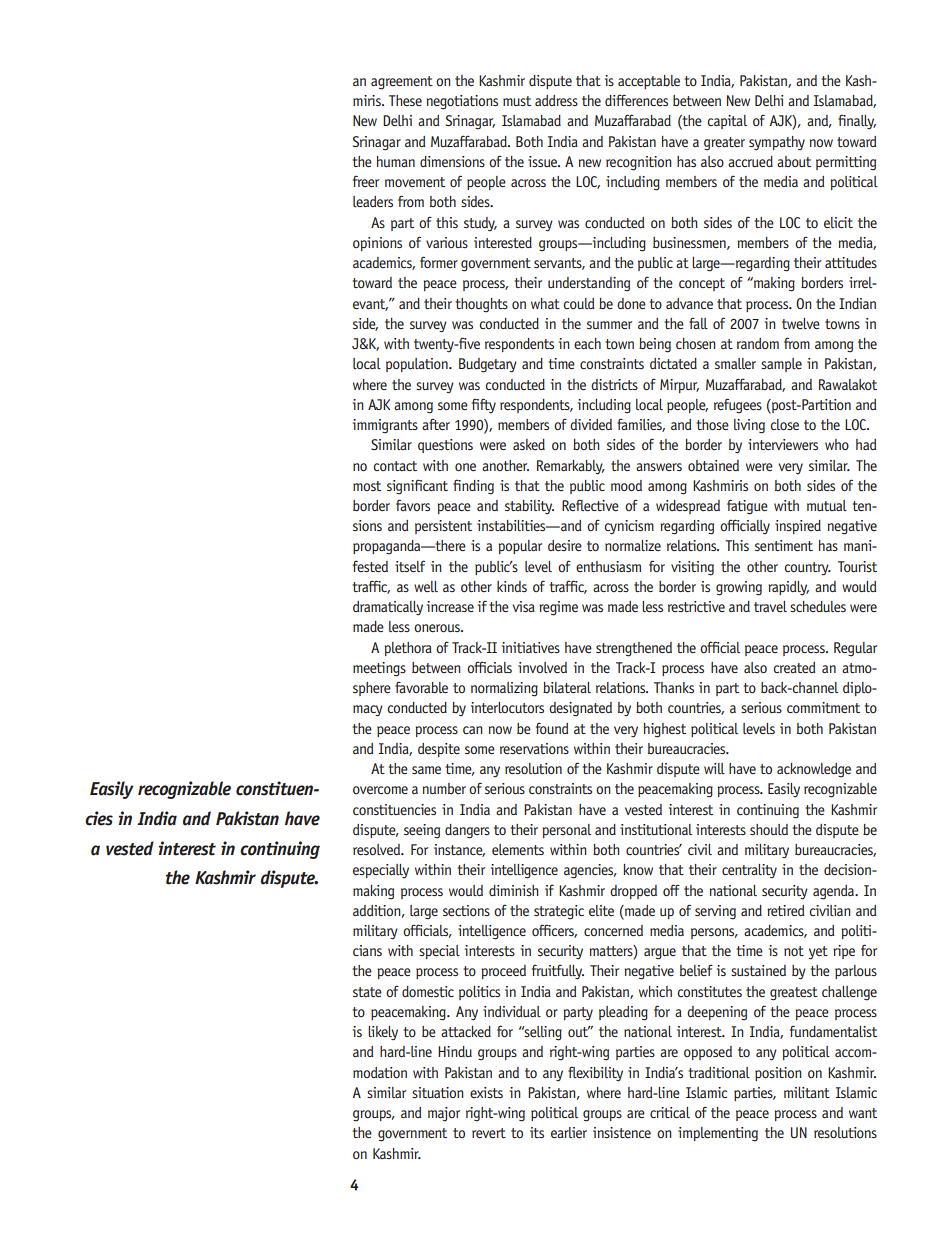 This document has height=1233, width=952. Describe the element at coordinates (426, 586) in the document. I see `well` at that location.
